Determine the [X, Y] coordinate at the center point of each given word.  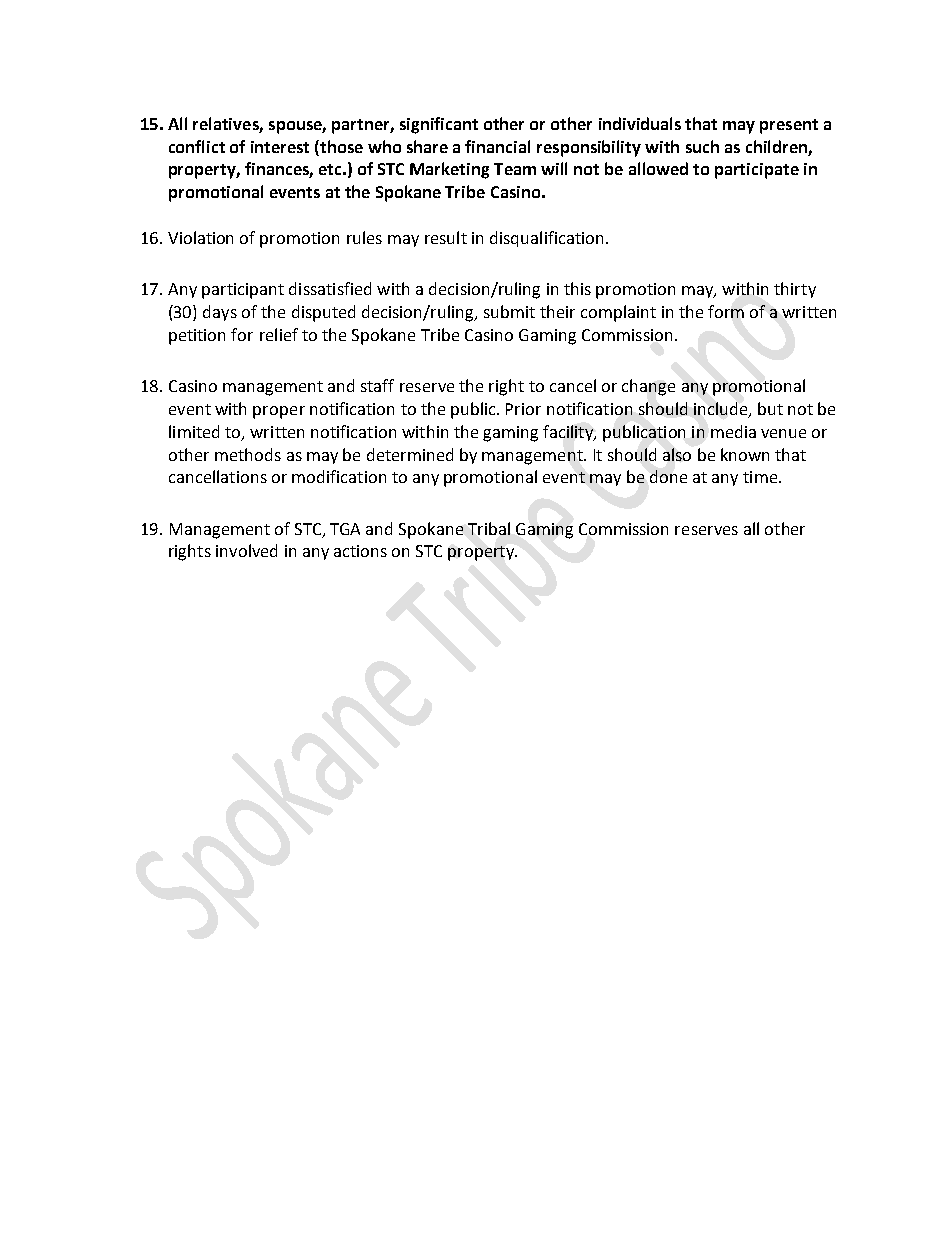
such [702, 146]
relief [279, 334]
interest [280, 147]
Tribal [489, 528]
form [726, 311]
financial [497, 146]
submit [509, 311]
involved [246, 550]
